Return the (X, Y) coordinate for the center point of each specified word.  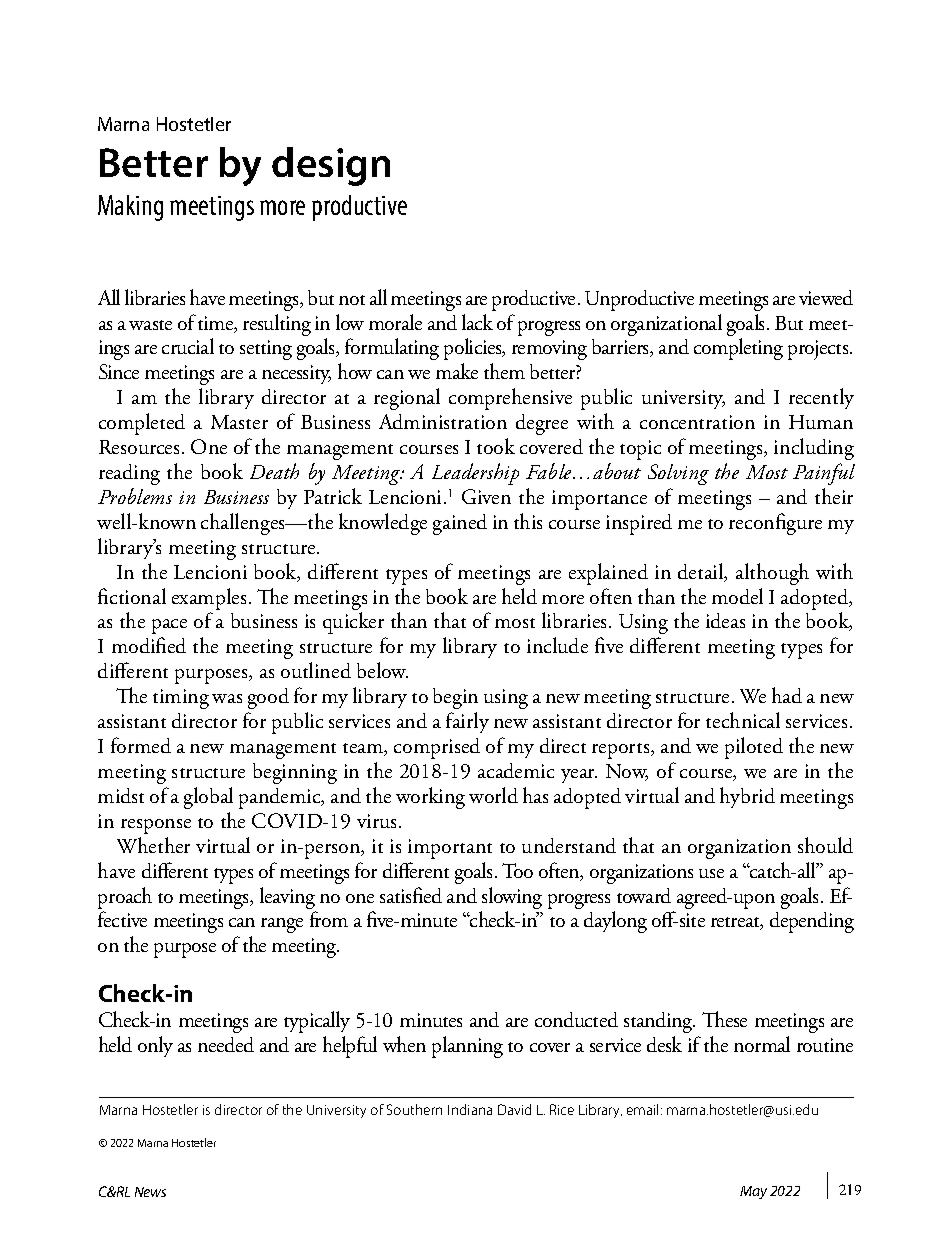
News (150, 1192)
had (787, 695)
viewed (826, 297)
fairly (467, 722)
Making (130, 208)
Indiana (470, 1109)
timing (181, 699)
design (331, 166)
